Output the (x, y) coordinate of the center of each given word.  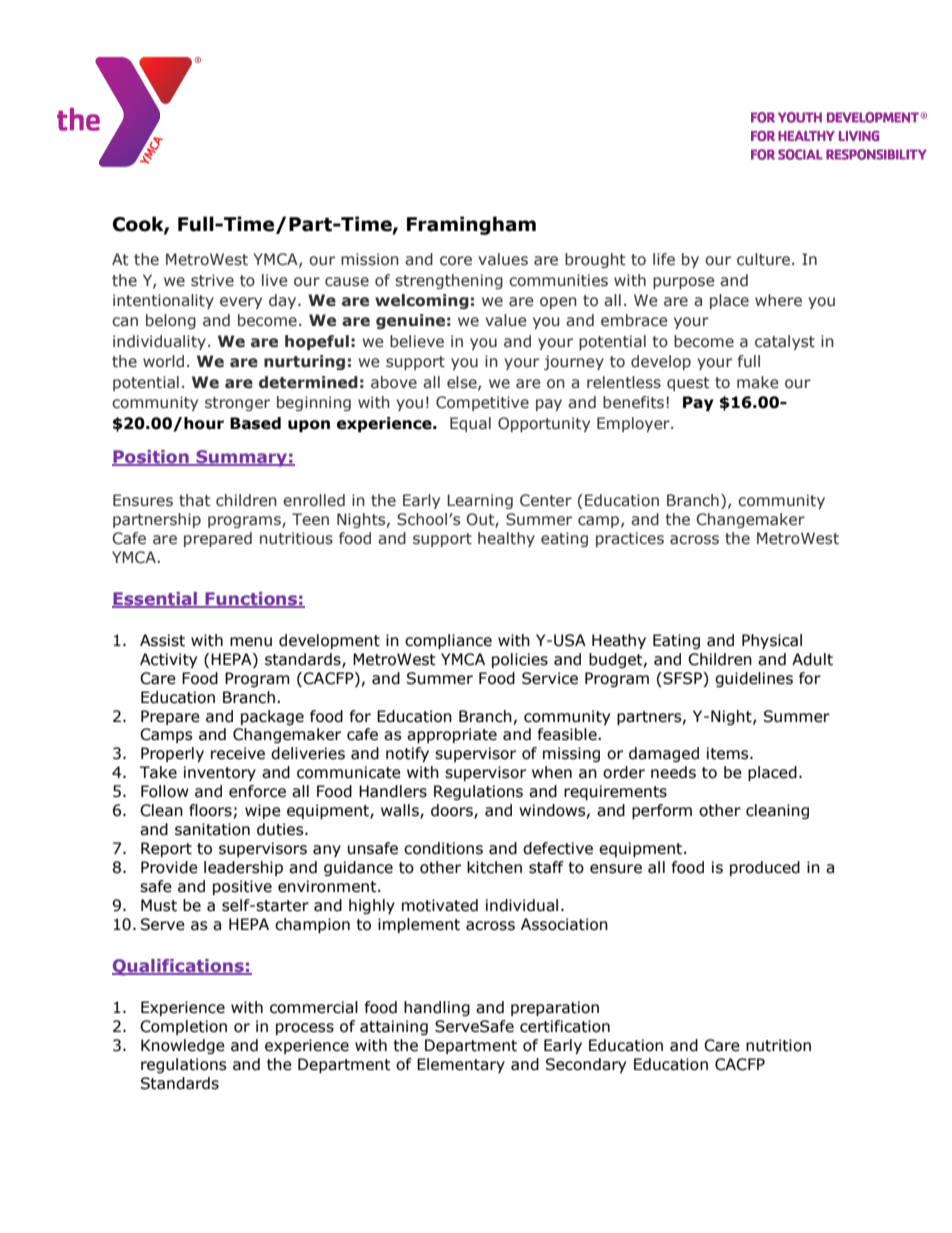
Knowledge (183, 1046)
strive (212, 280)
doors (453, 811)
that (194, 500)
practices (630, 539)
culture (763, 259)
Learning (480, 501)
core (456, 261)
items (729, 753)
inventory (220, 773)
